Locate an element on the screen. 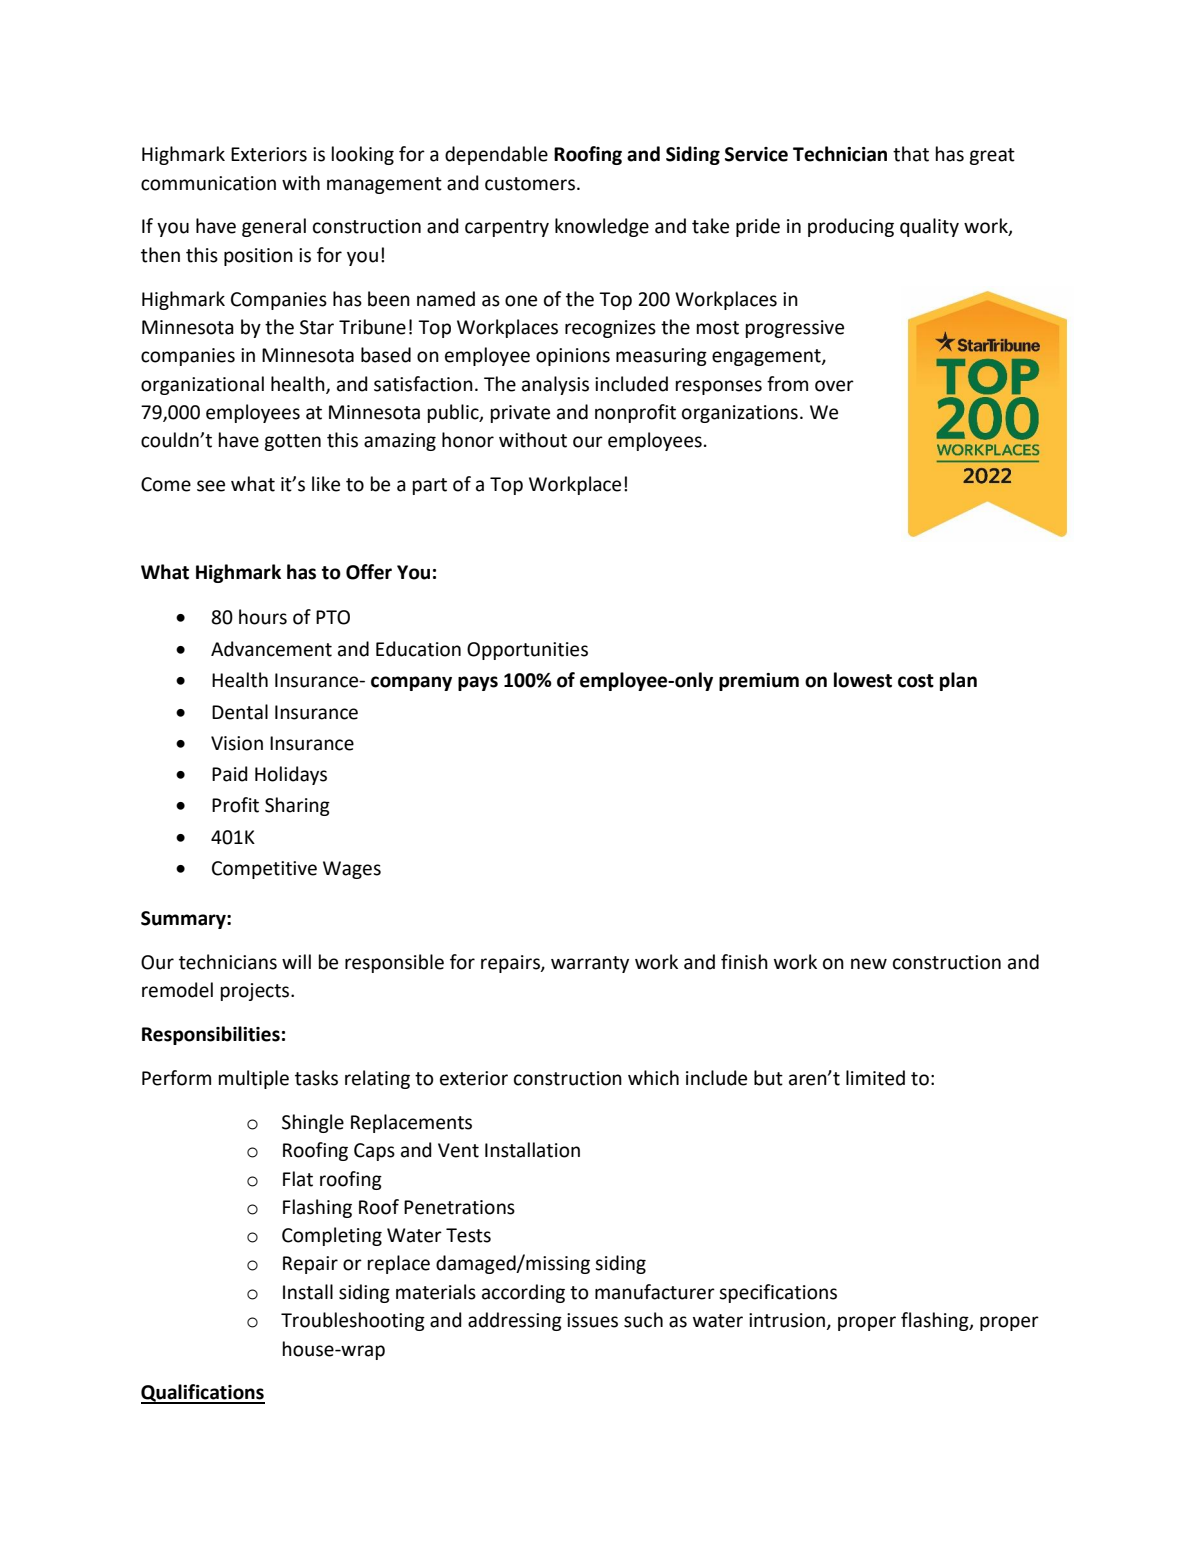 This screenshot has width=1196, height=1548. Qualifications is located at coordinates (203, 1394).
